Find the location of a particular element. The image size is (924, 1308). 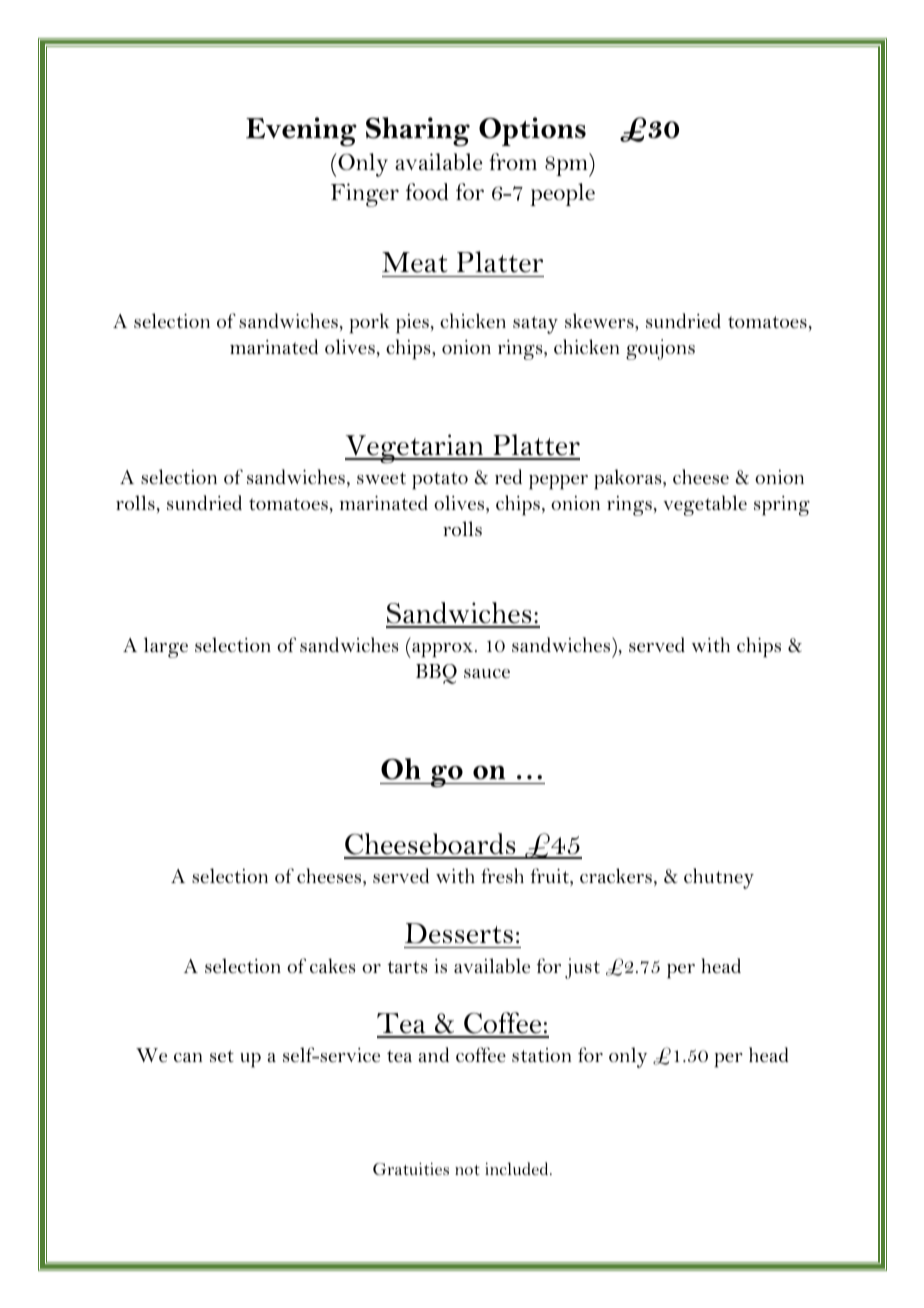

people is located at coordinates (562, 194).
